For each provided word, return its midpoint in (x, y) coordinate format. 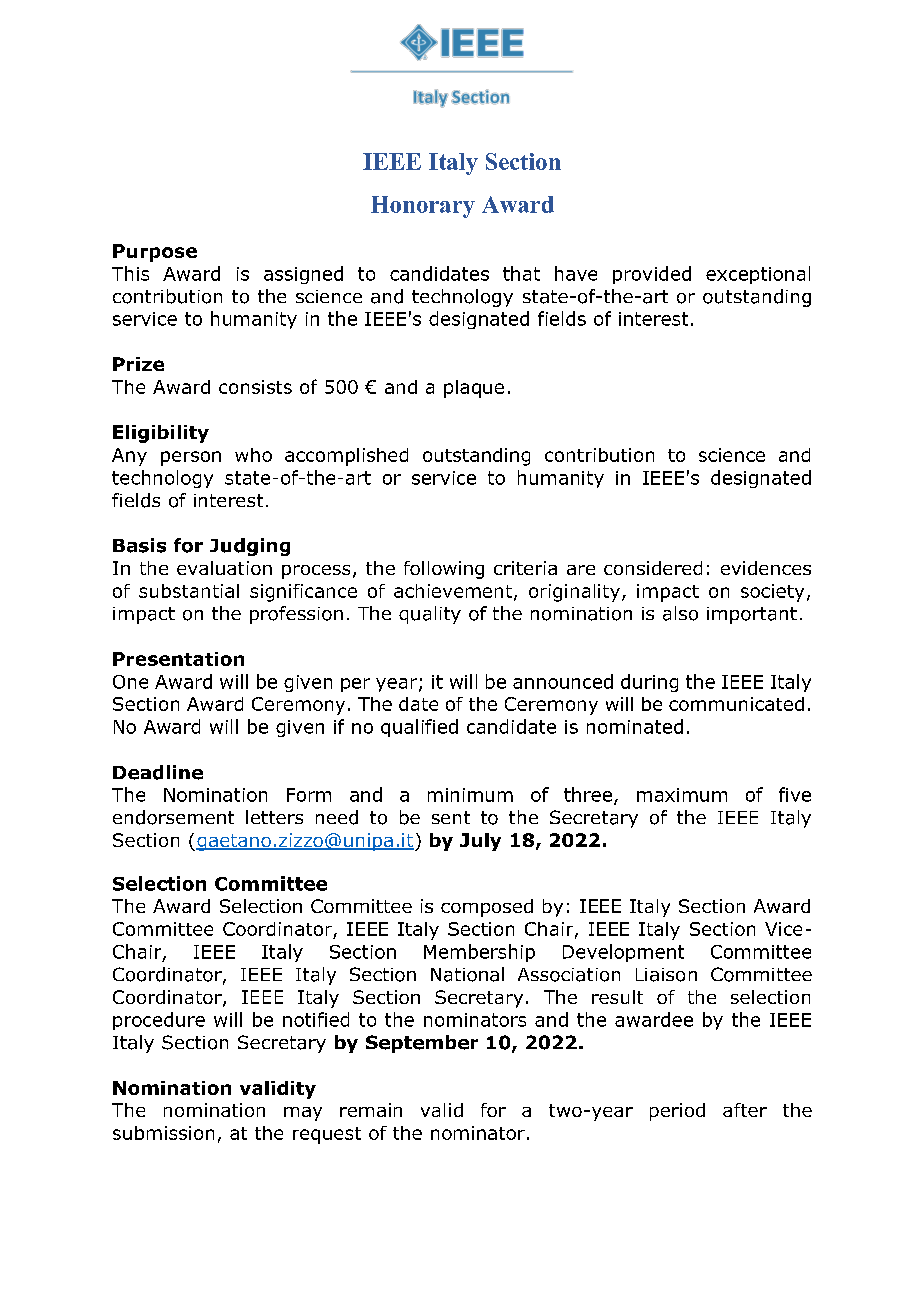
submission (163, 1133)
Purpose (155, 253)
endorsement (173, 817)
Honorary (423, 207)
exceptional (758, 275)
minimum (470, 795)
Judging (250, 547)
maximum (682, 795)
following (444, 570)
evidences (766, 568)
